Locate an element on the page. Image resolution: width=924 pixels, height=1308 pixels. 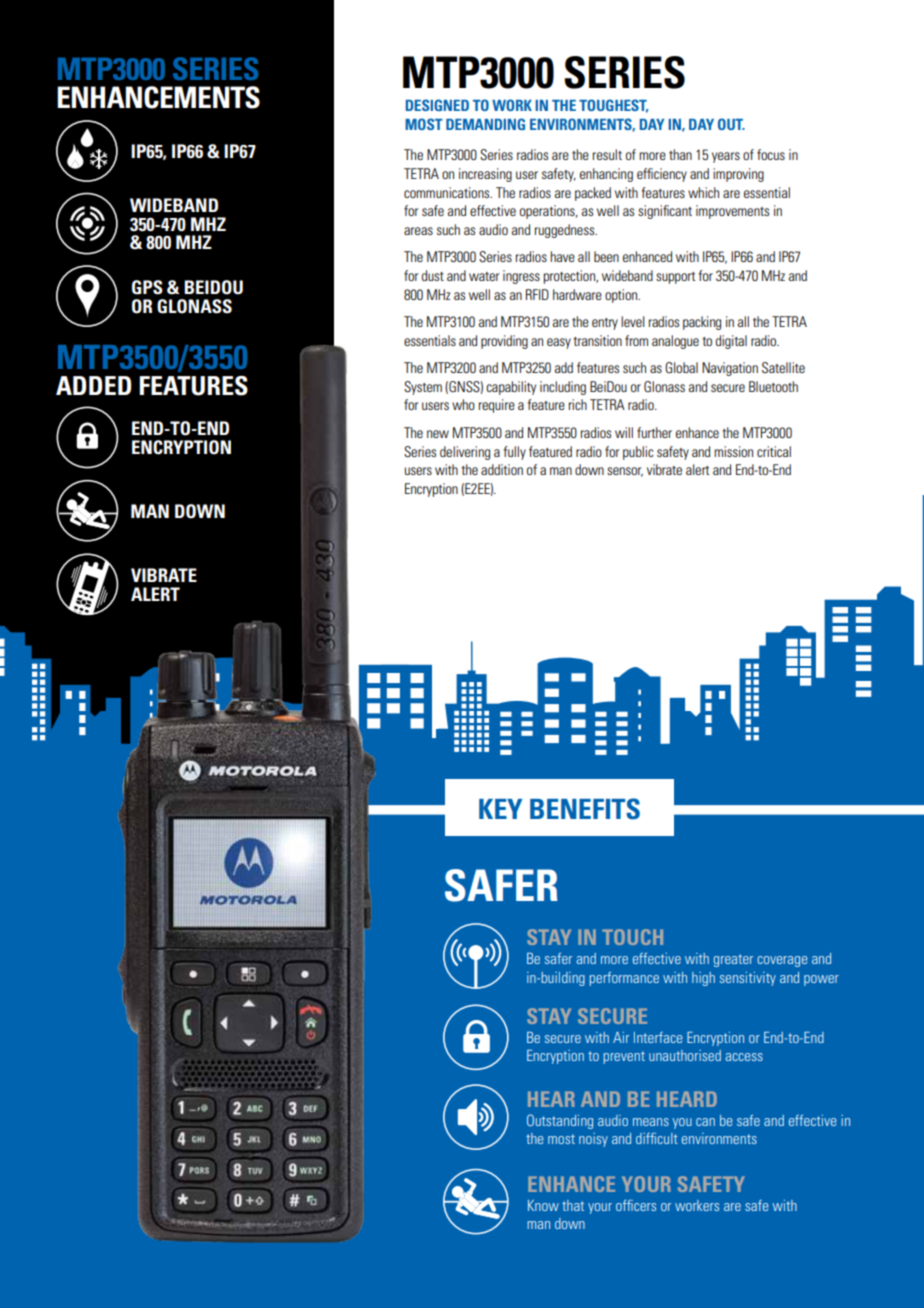
ADDED is located at coordinates (94, 385).
